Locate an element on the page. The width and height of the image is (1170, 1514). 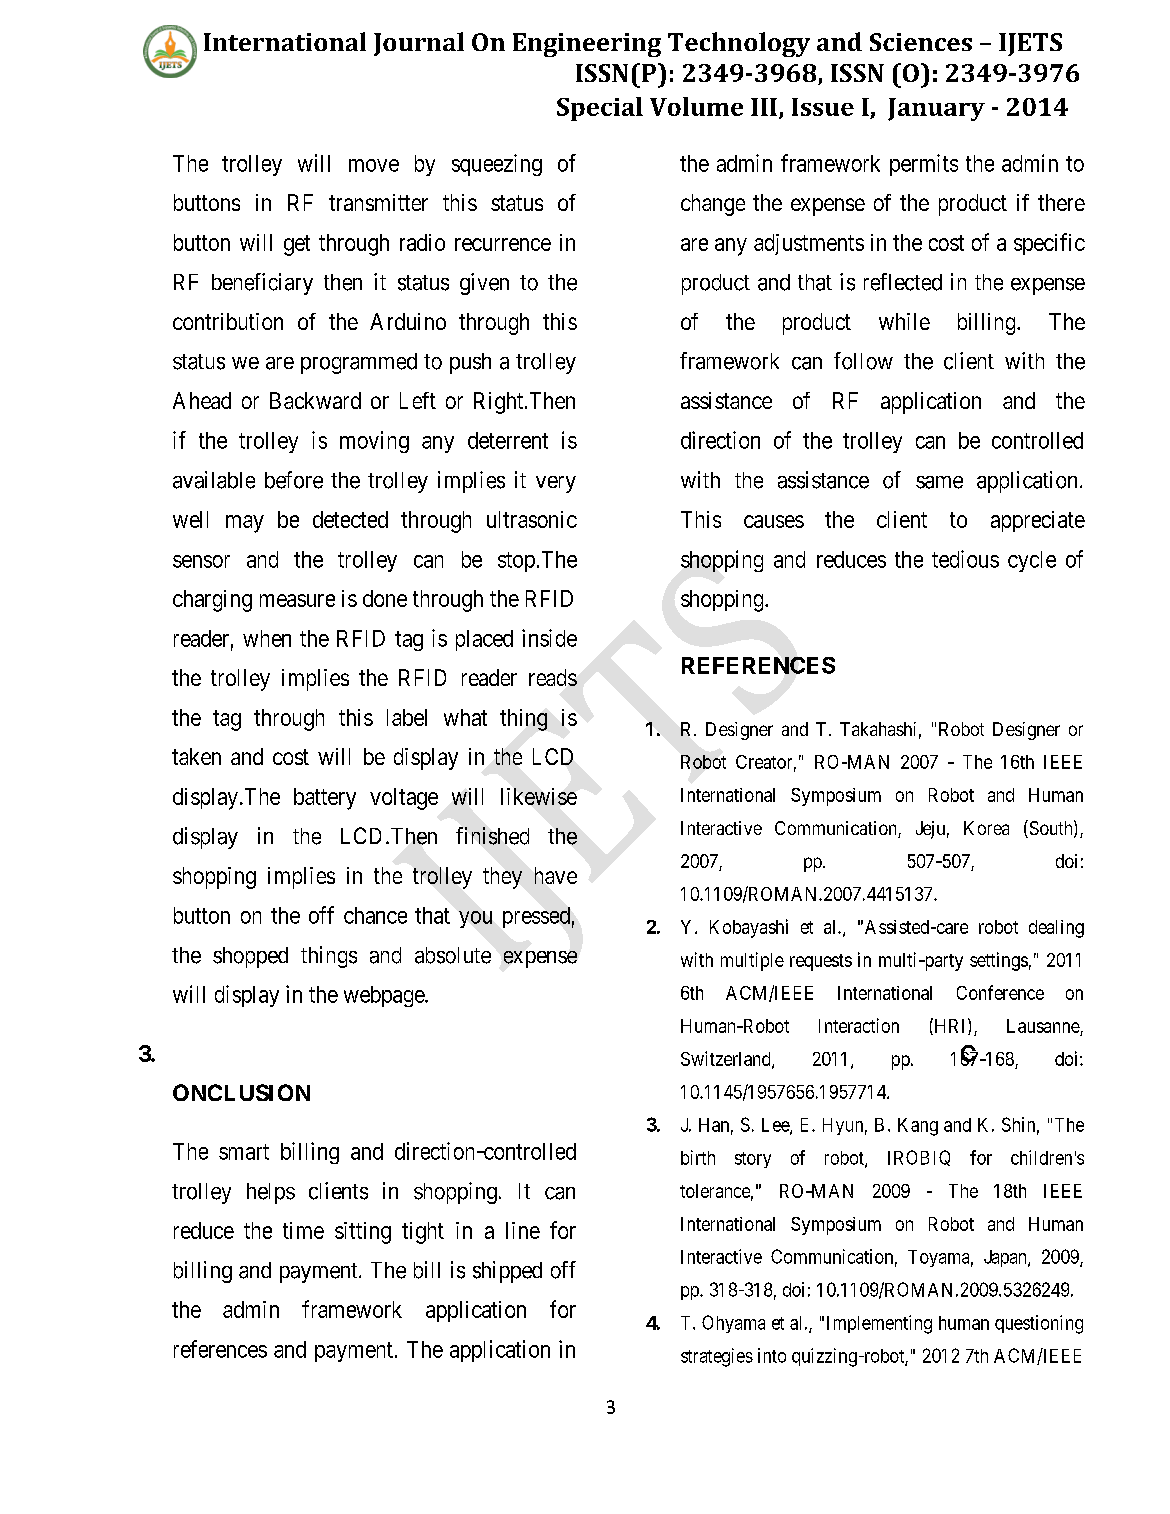
time is located at coordinates (303, 1230).
